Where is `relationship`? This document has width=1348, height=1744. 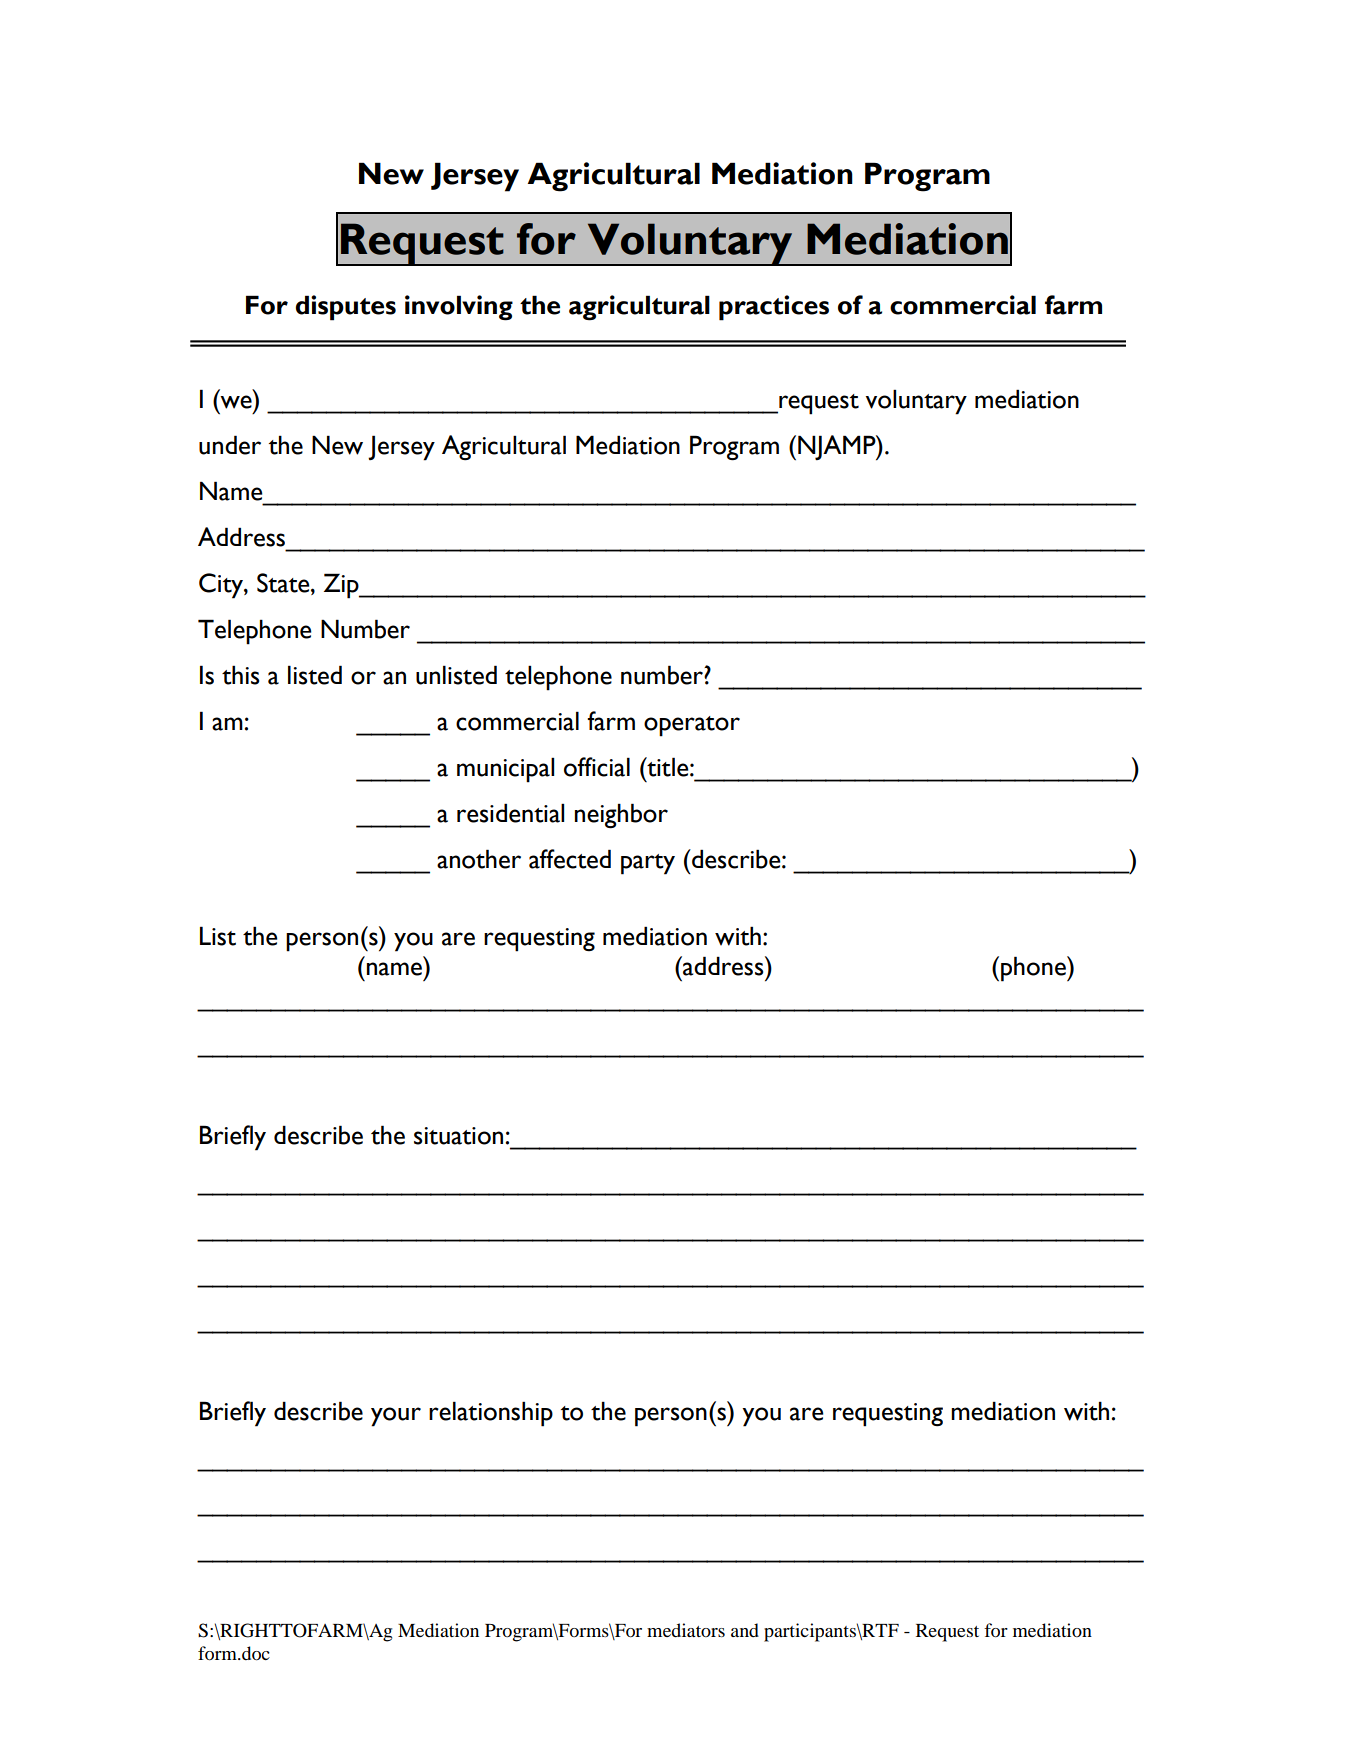
relationship is located at coordinates (491, 1414).
